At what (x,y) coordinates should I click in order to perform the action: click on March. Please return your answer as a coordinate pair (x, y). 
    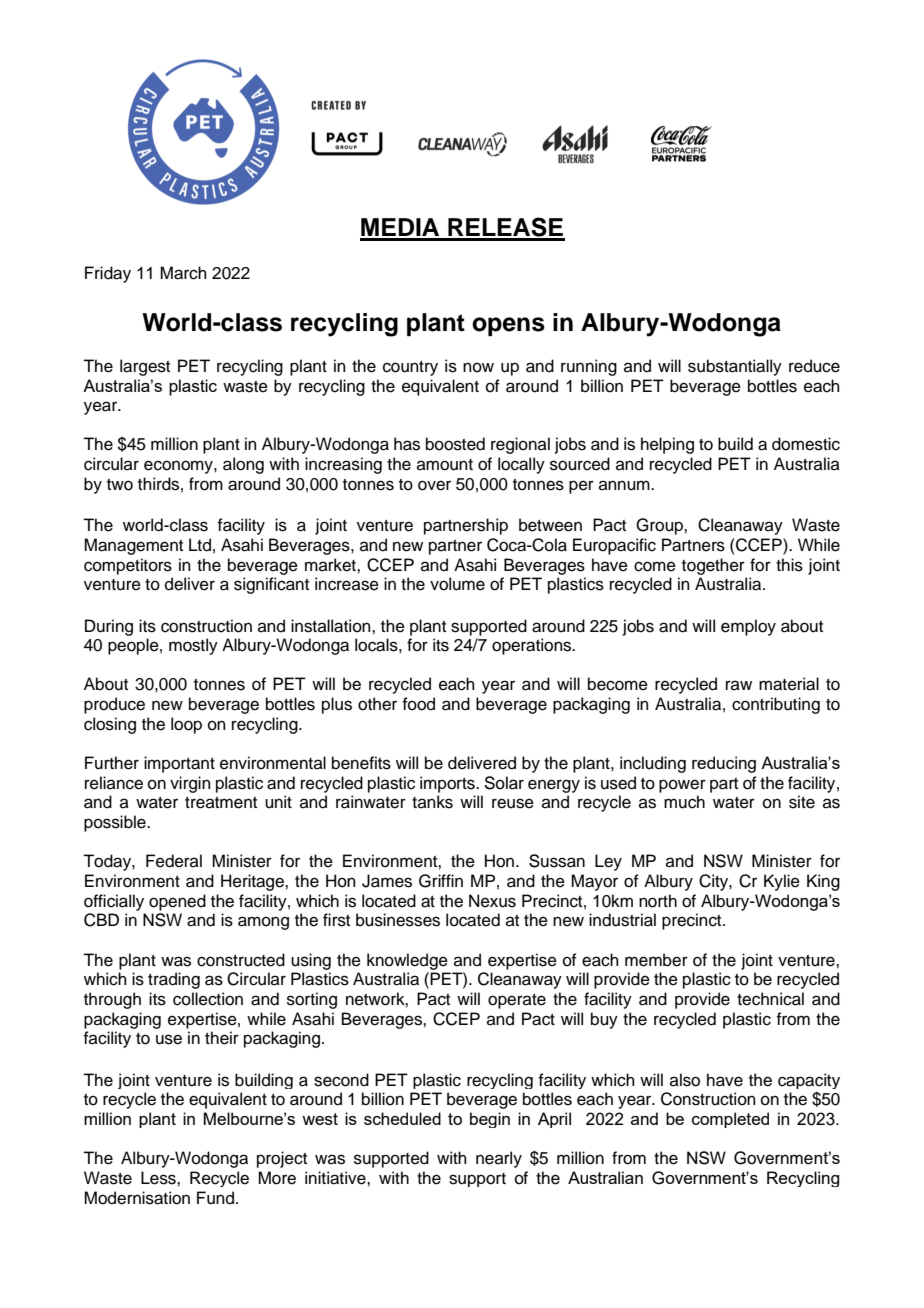
    Looking at the image, I should click on (183, 273).
